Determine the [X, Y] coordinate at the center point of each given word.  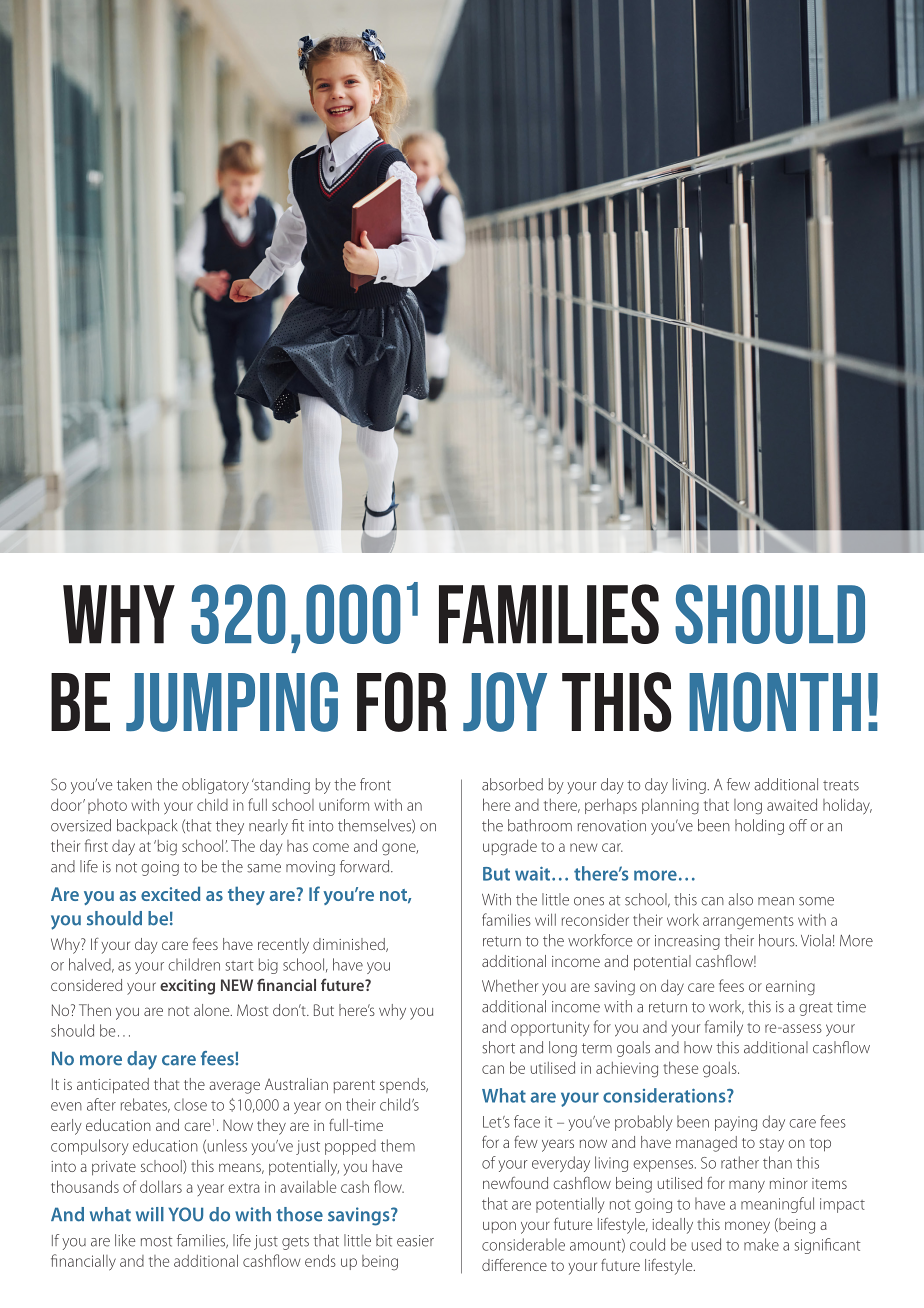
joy [505, 702]
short [498, 1047]
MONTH [775, 702]
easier [415, 1241]
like [125, 1240]
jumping [232, 702]
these [680, 1067]
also [740, 899]
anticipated [113, 1086]
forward [366, 866]
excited [170, 893]
